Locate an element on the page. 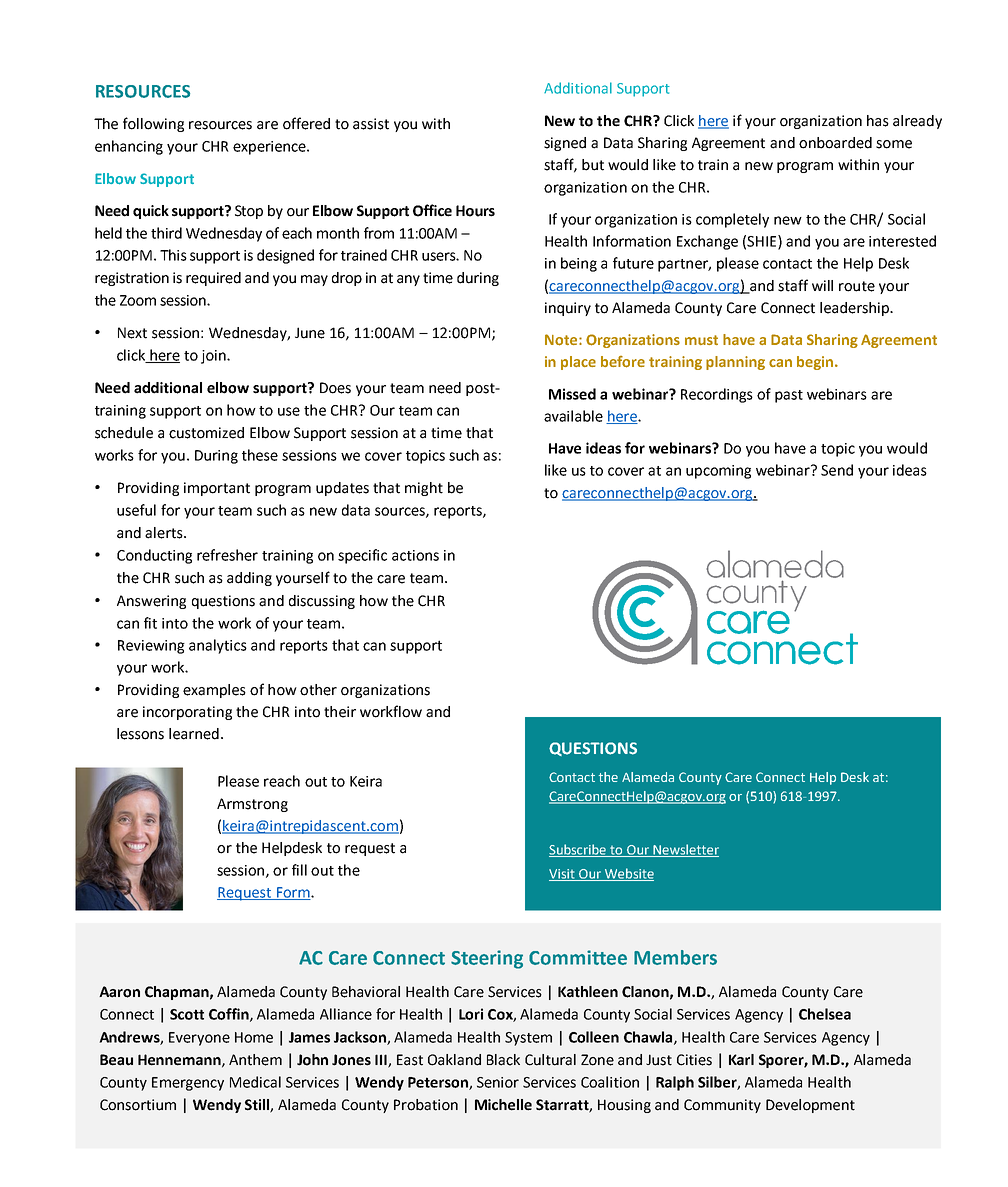 This document has width=1008, height=1187. but is located at coordinates (593, 165).
